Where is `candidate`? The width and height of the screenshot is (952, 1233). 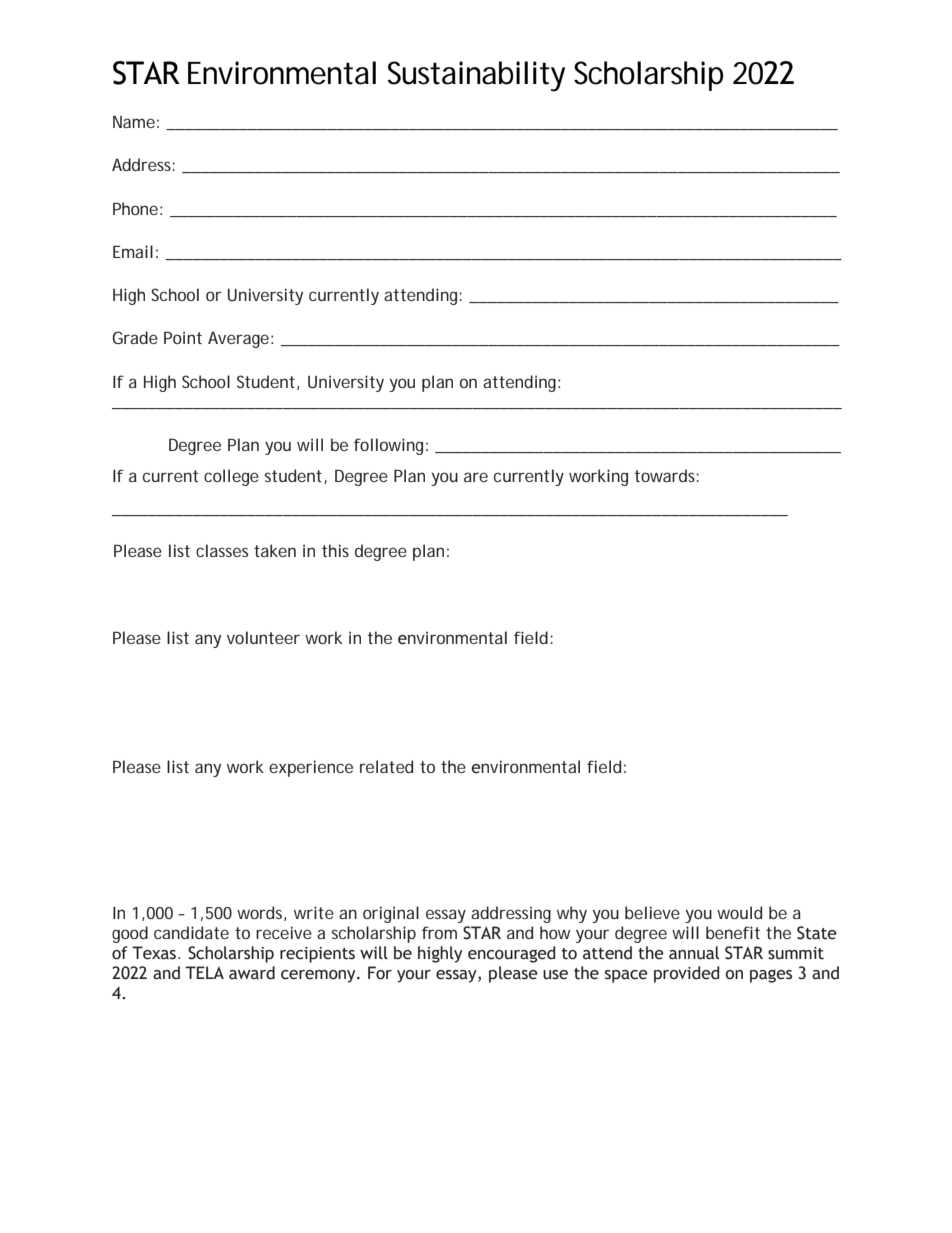 candidate is located at coordinates (191, 932).
